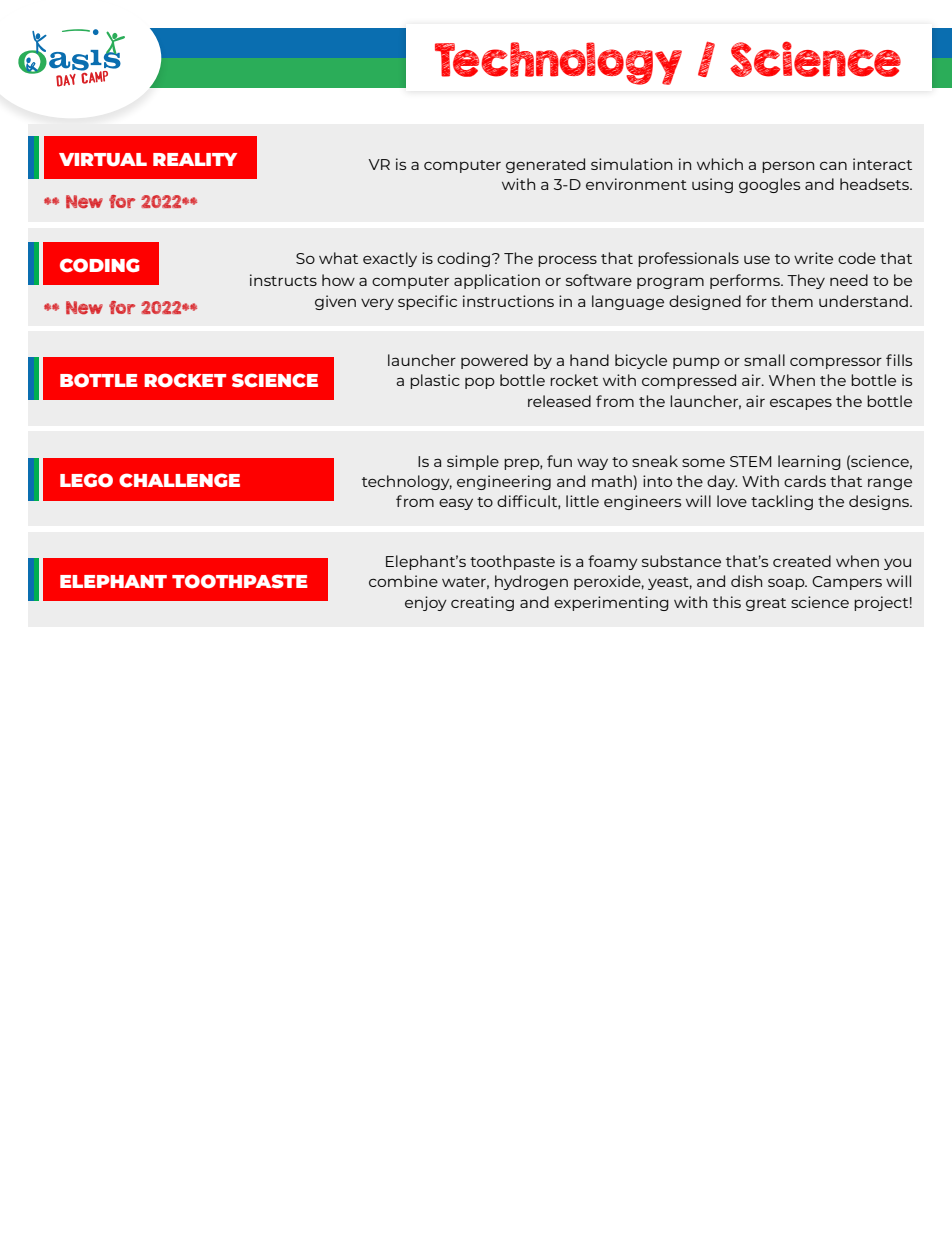 The width and height of the image is (952, 1233). Describe the element at coordinates (788, 167) in the image. I see `person` at that location.
